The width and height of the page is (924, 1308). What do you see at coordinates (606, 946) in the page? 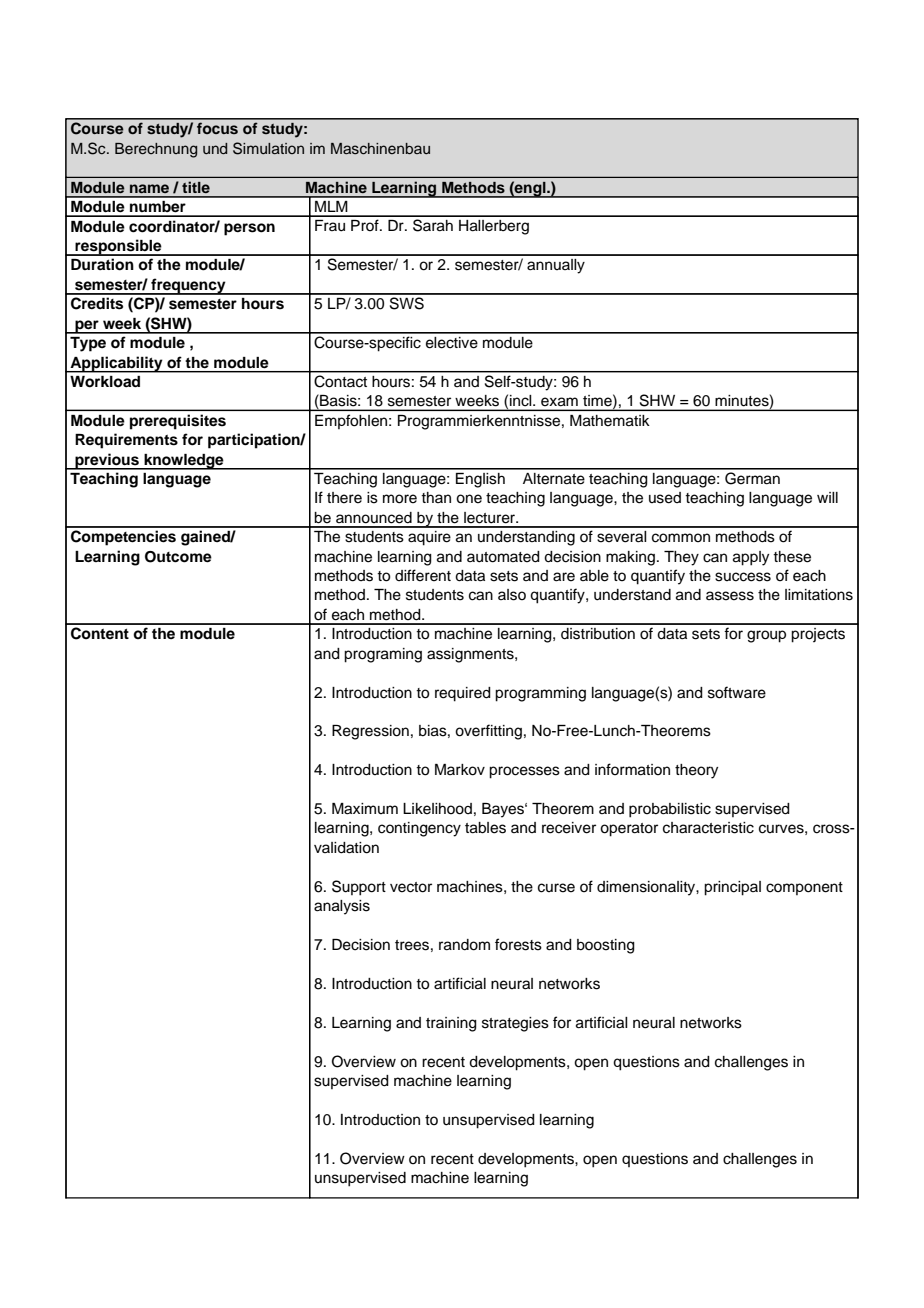
I see `boosting` at bounding box center [606, 946].
